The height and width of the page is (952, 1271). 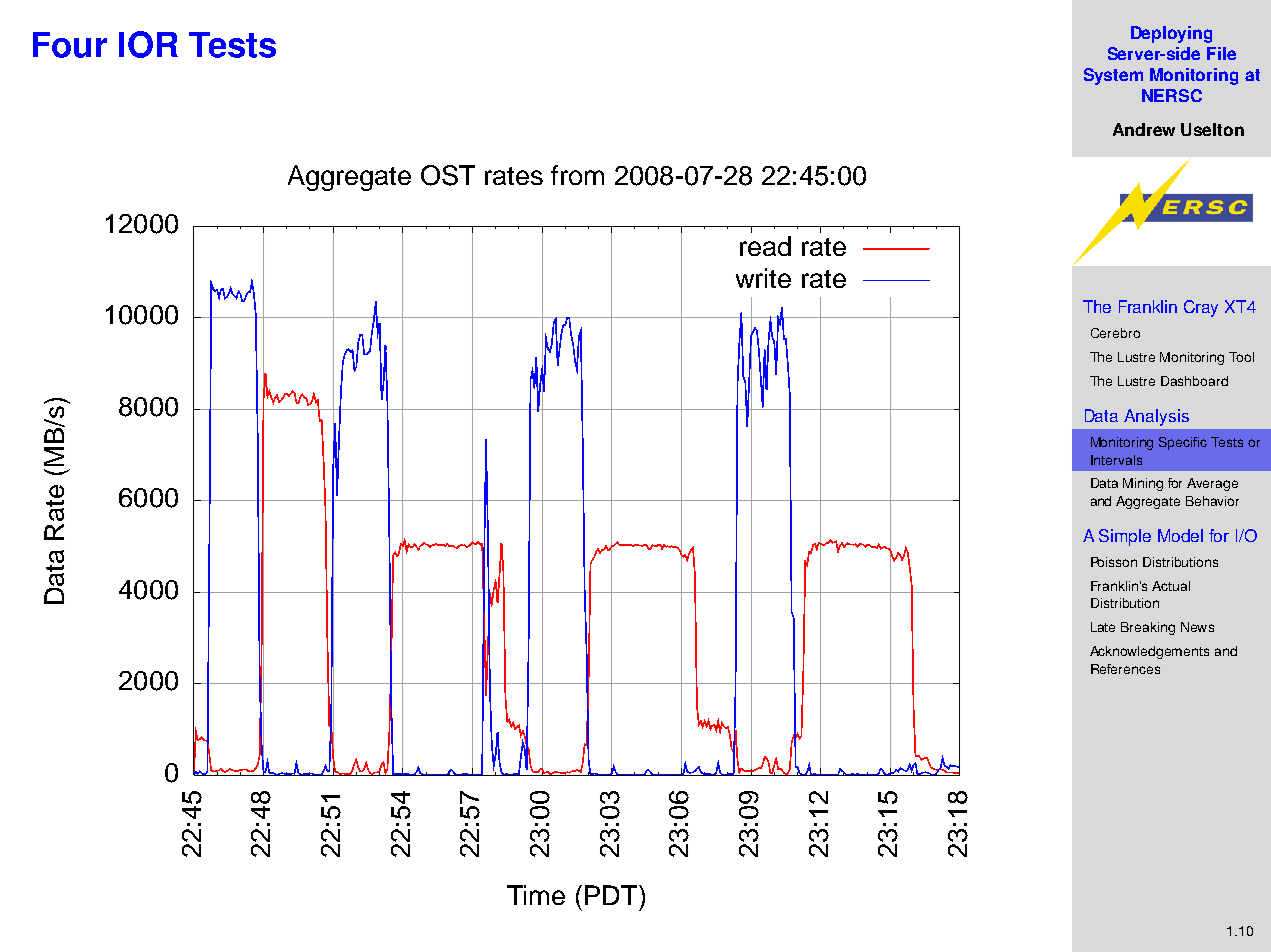 What do you see at coordinates (70, 45) in the page?
I see `Four` at bounding box center [70, 45].
